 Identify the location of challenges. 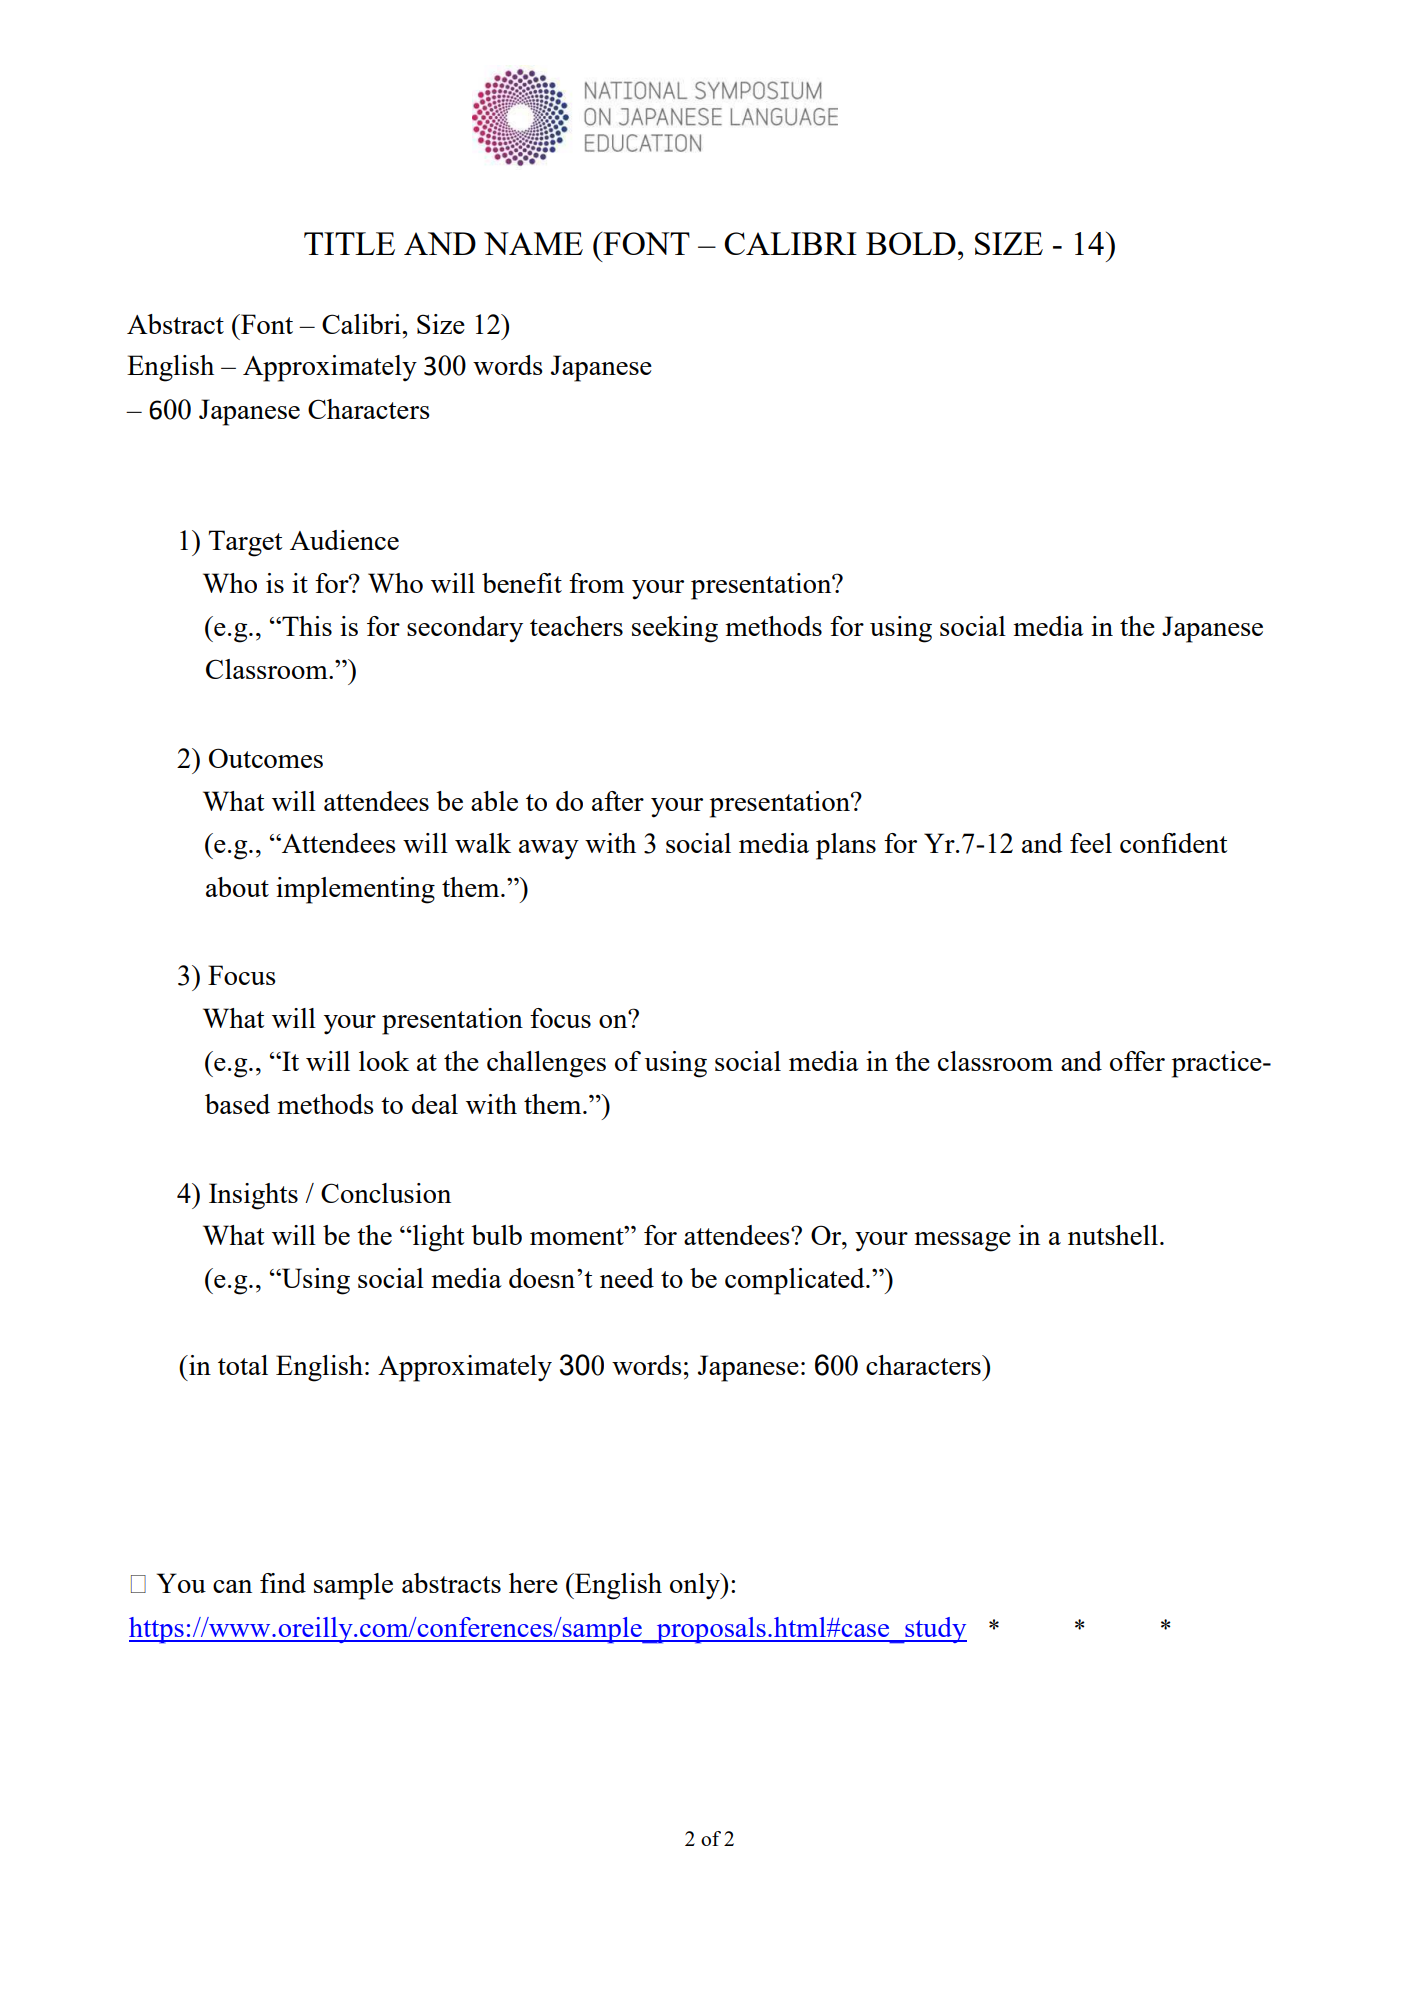
(546, 1064).
